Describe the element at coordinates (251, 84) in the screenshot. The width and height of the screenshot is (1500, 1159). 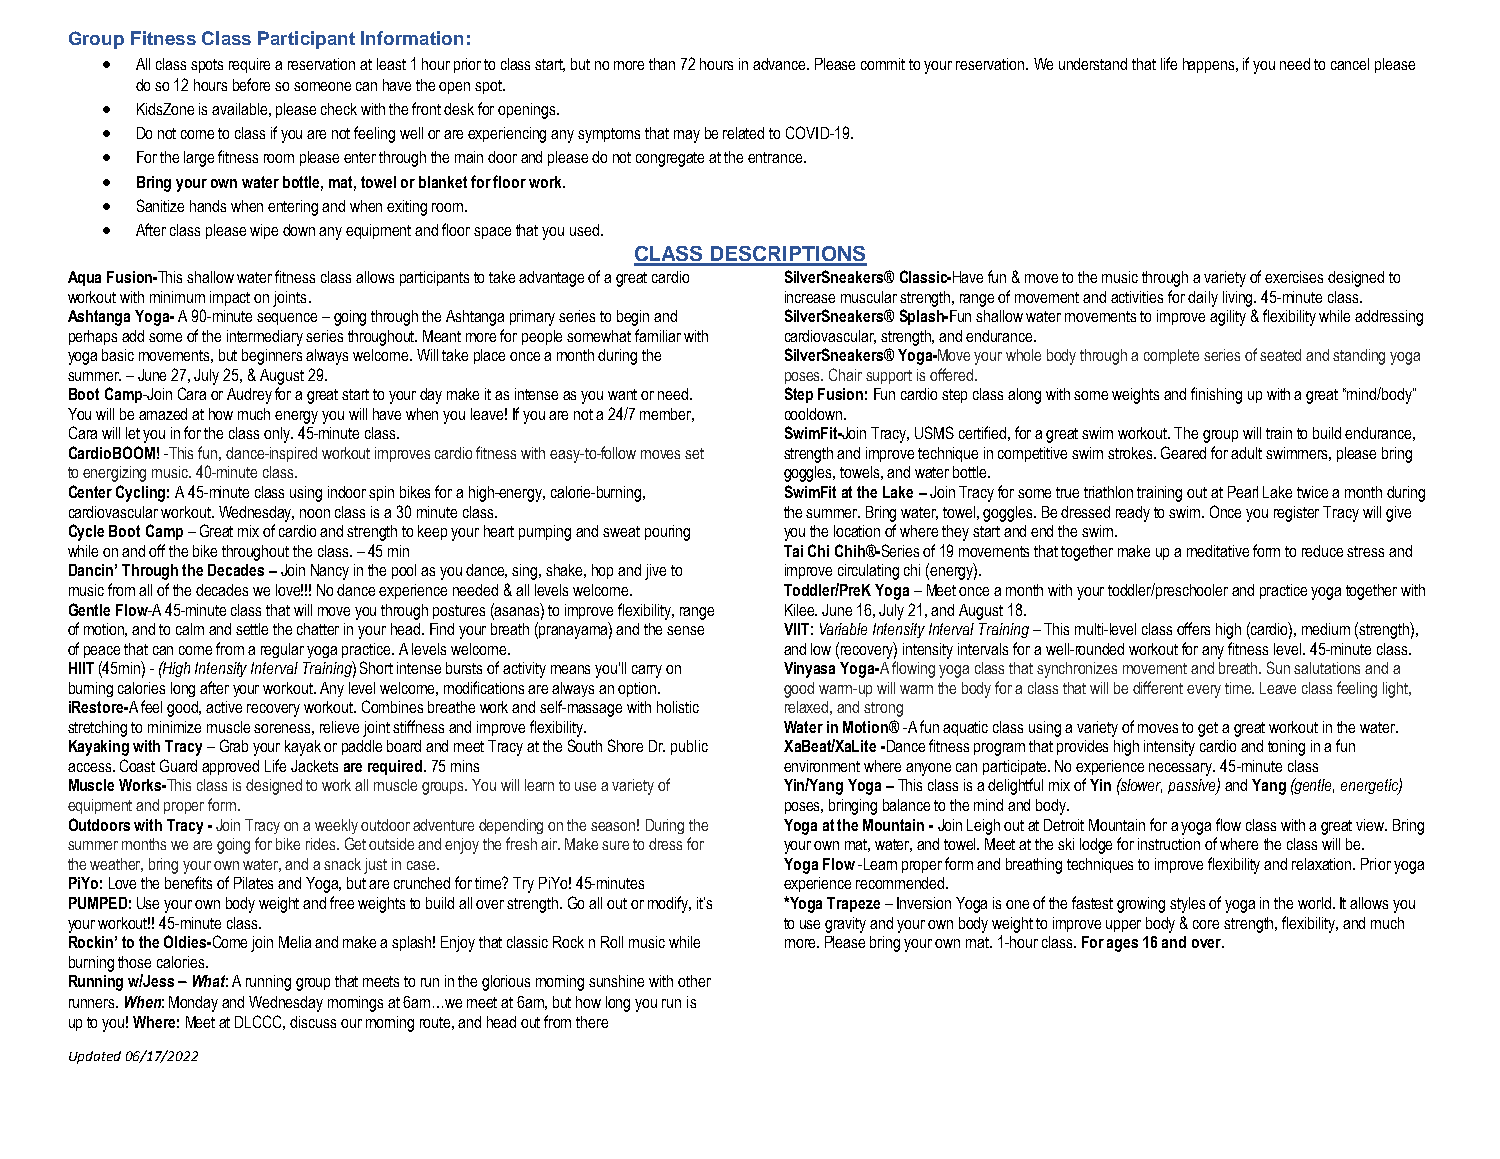
I see `before` at that location.
